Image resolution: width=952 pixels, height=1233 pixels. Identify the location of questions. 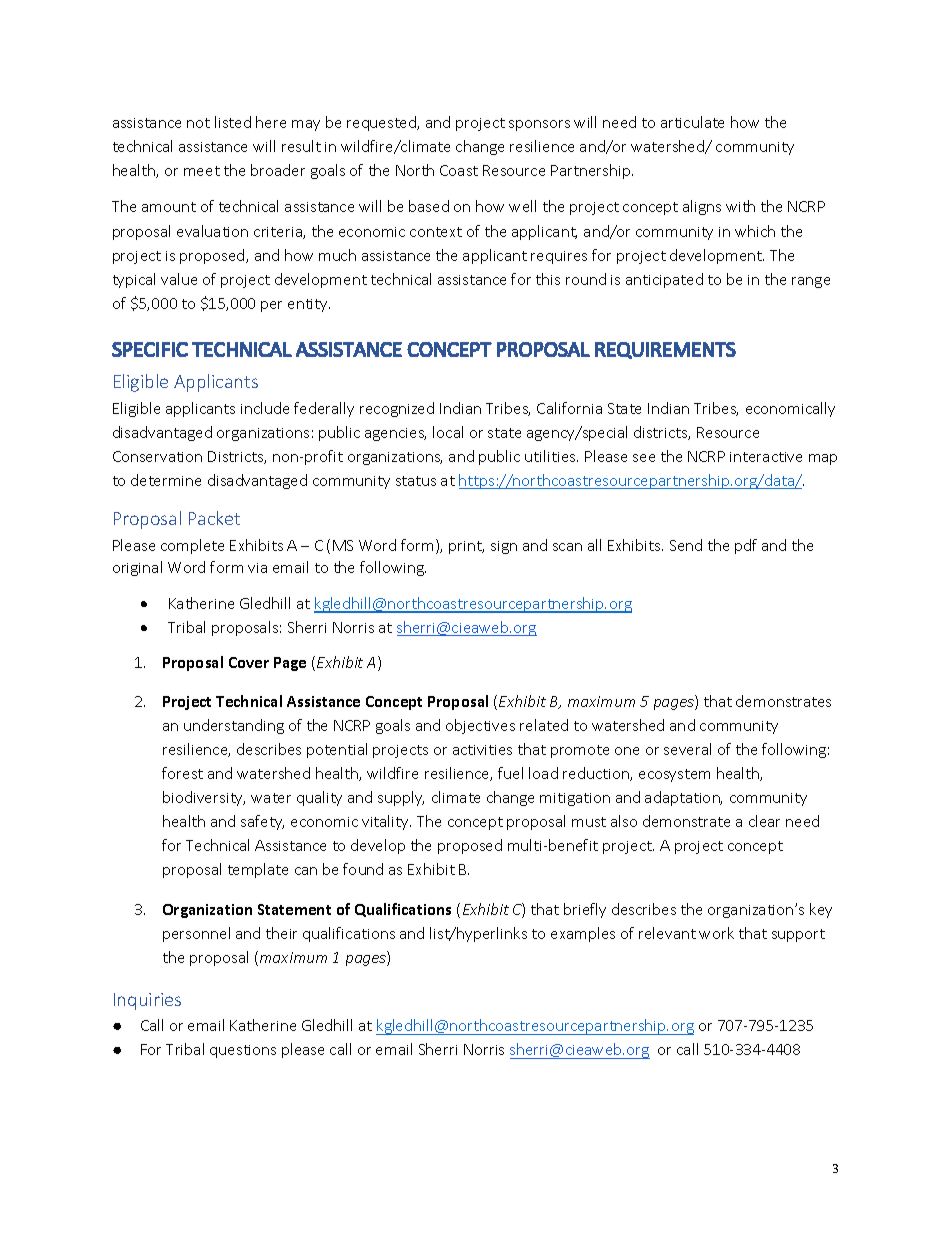
(243, 1051).
